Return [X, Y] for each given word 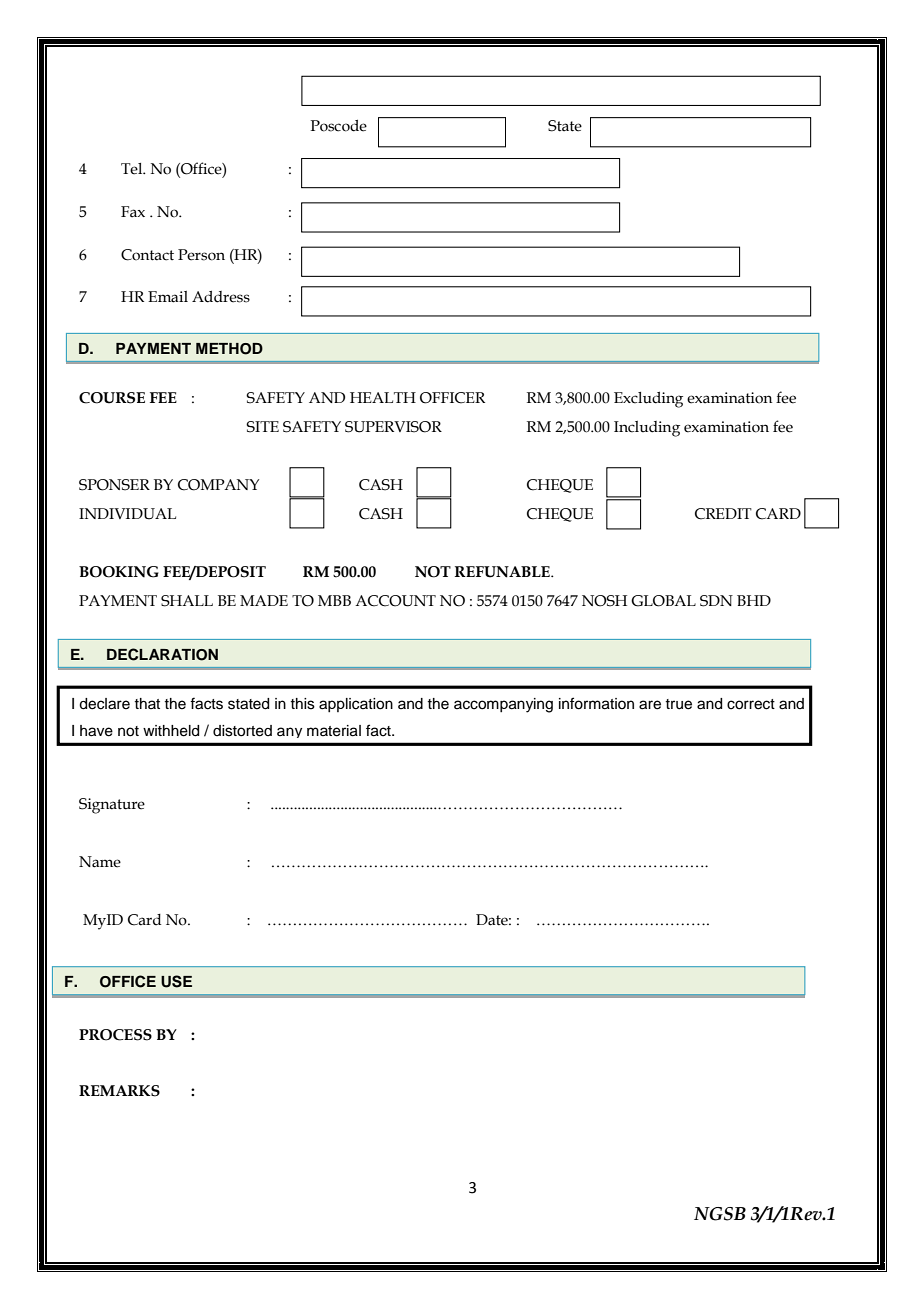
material [334, 731]
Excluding [648, 400]
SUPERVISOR [393, 427]
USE [176, 981]
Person [201, 255]
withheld [171, 731]
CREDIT [723, 514]
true [678, 704]
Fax [133, 212]
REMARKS [119, 1091]
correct [751, 704]
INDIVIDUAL [127, 514]
